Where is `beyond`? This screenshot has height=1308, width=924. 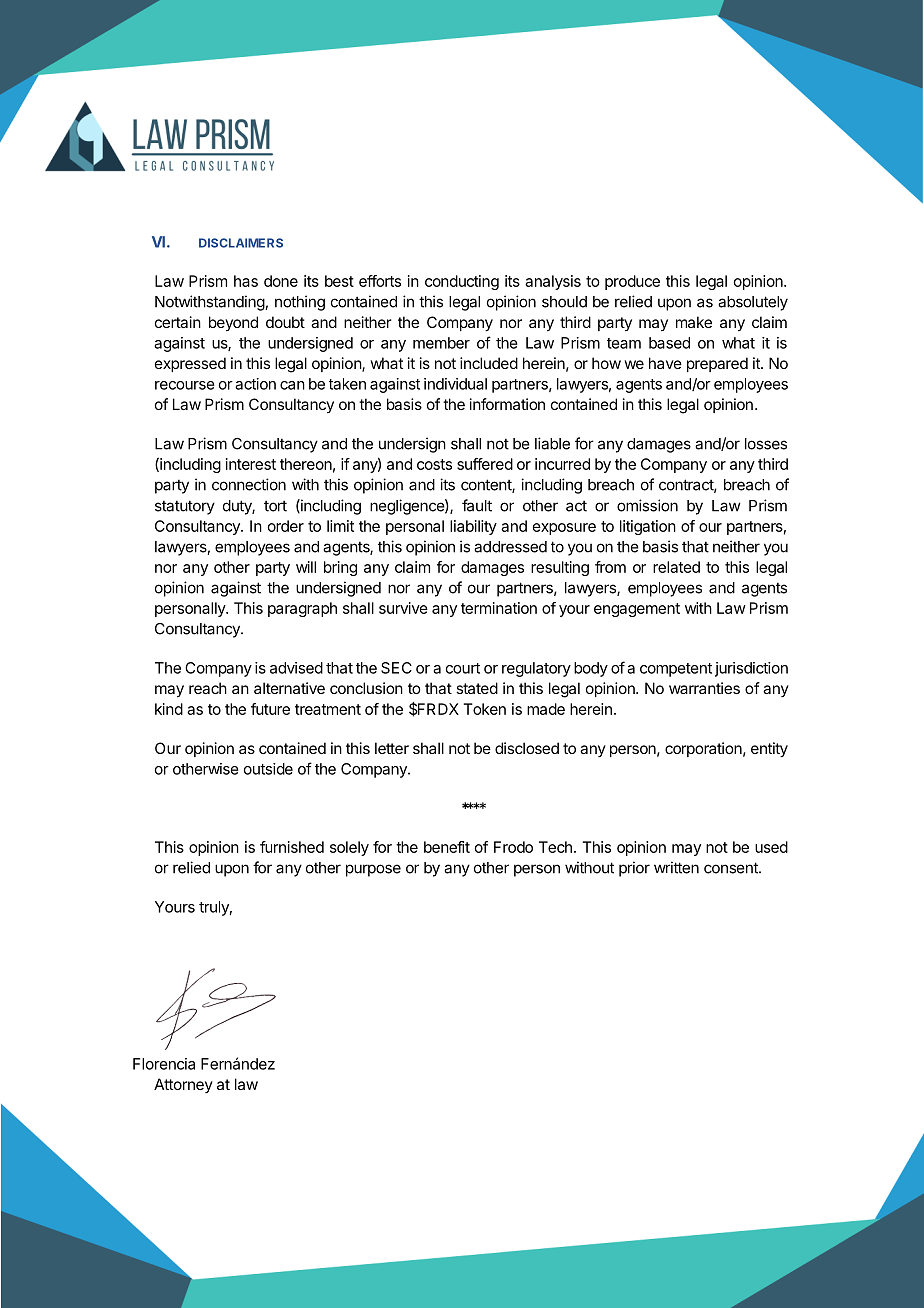 beyond is located at coordinates (233, 323).
